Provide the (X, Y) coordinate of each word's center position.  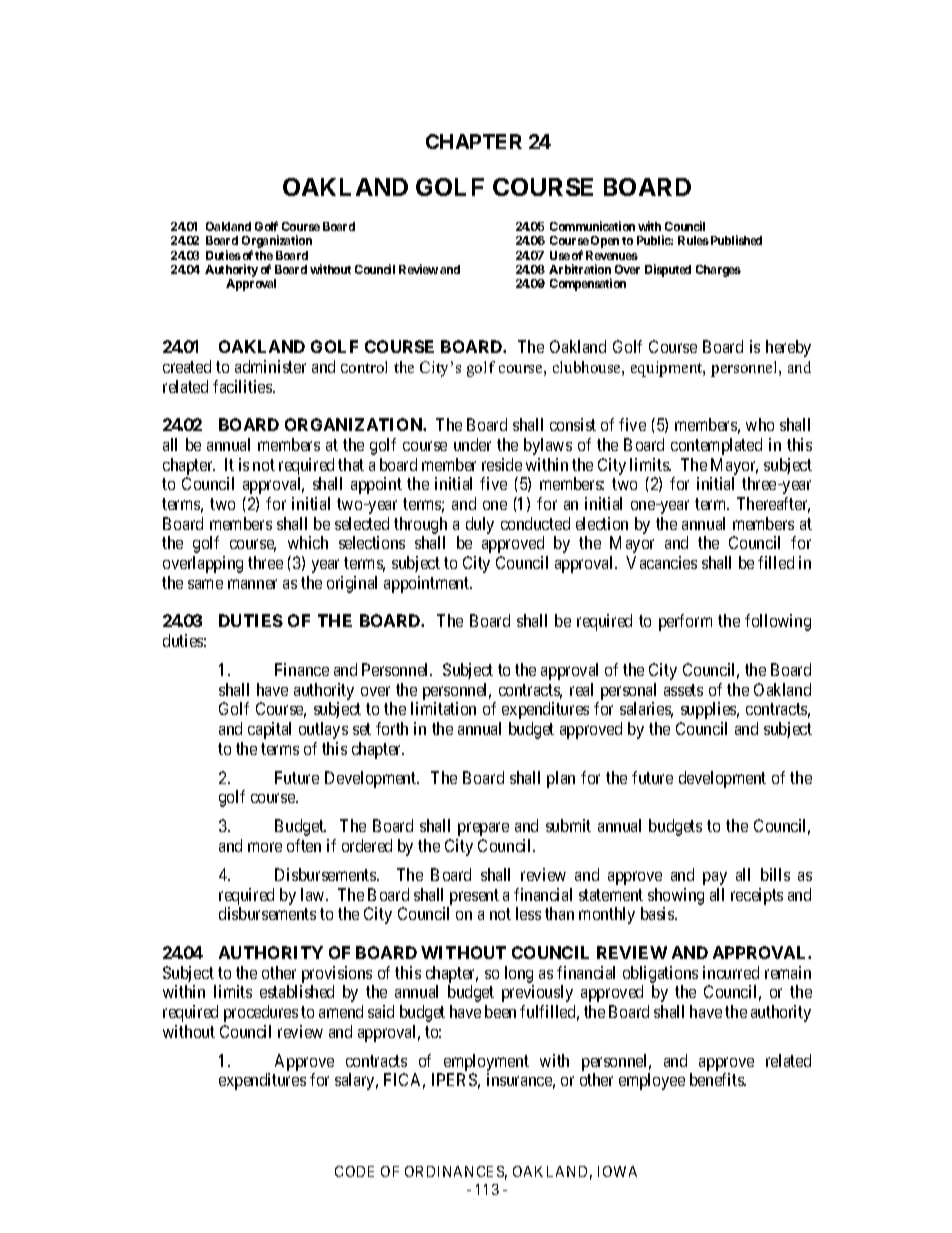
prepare (483, 829)
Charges (718, 271)
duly (480, 525)
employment (486, 1062)
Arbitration (580, 269)
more (265, 847)
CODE (354, 1171)
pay (715, 878)
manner (252, 584)
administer (270, 366)
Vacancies (661, 562)
